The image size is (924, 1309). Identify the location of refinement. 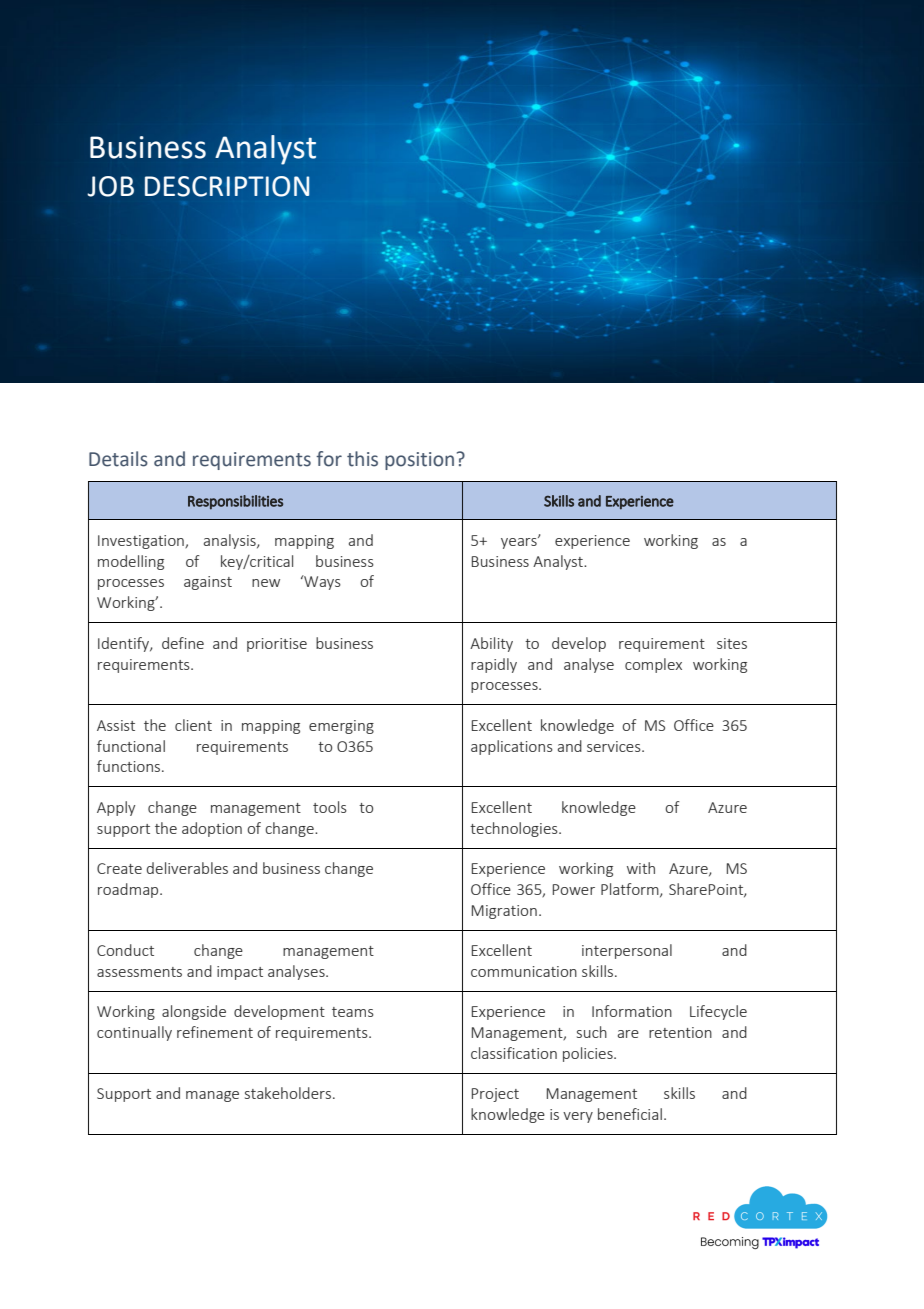
(215, 1032).
